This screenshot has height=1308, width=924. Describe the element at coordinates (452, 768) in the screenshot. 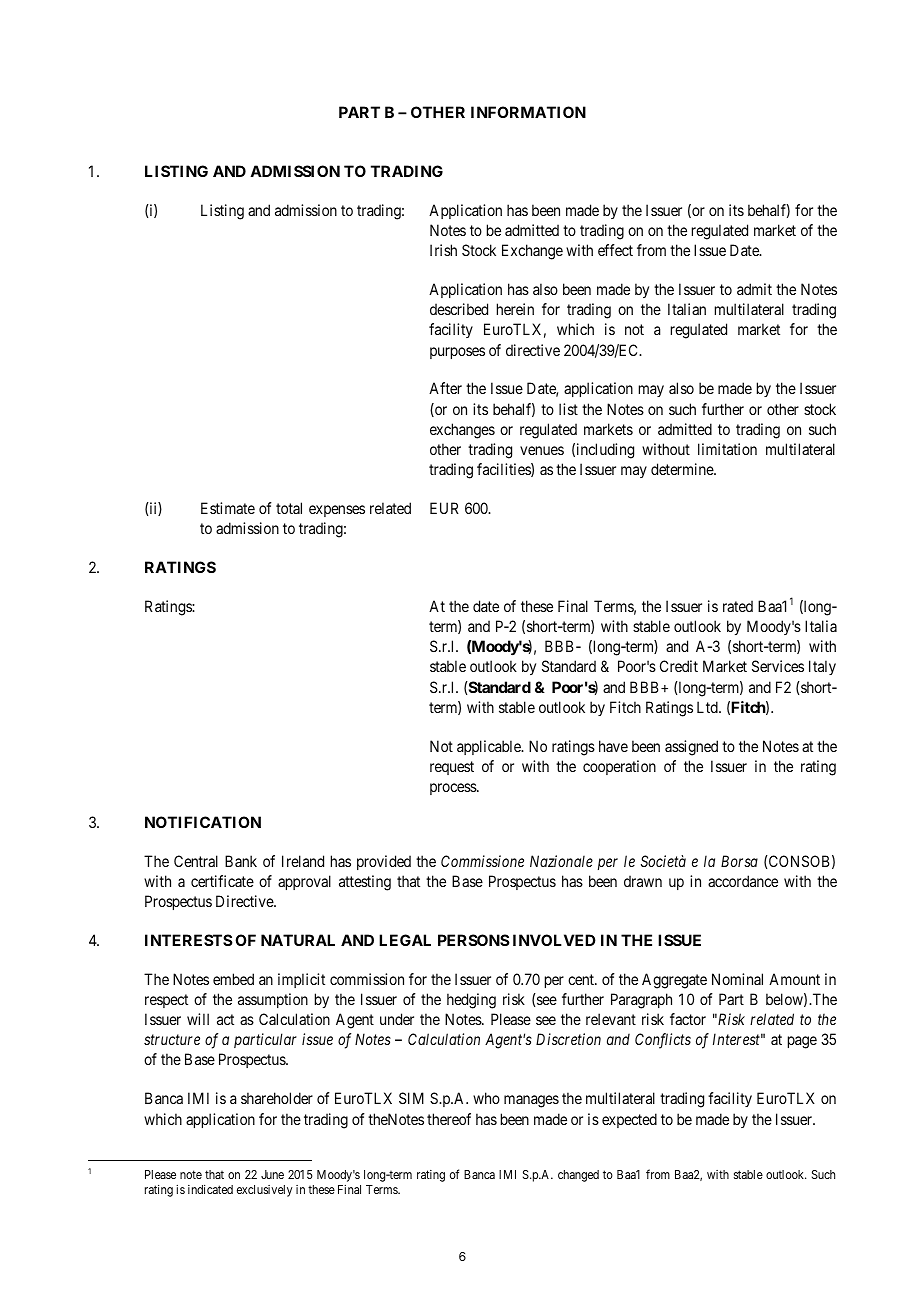

I see `request` at that location.
